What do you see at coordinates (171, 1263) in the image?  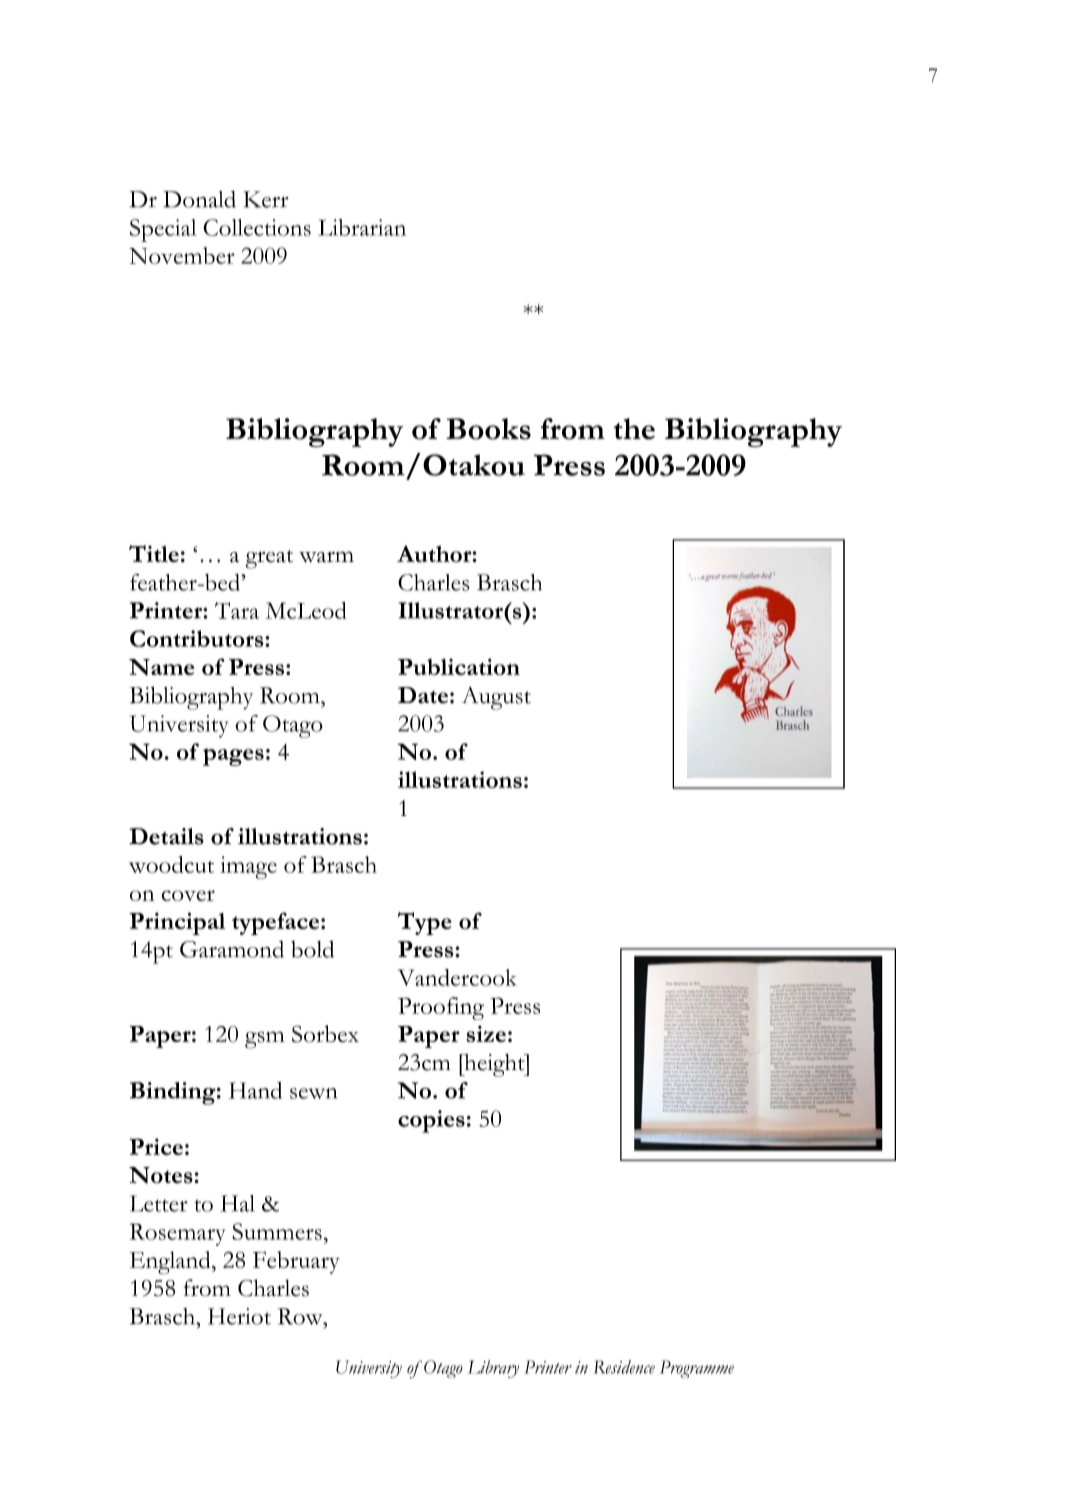 I see `England` at bounding box center [171, 1263].
